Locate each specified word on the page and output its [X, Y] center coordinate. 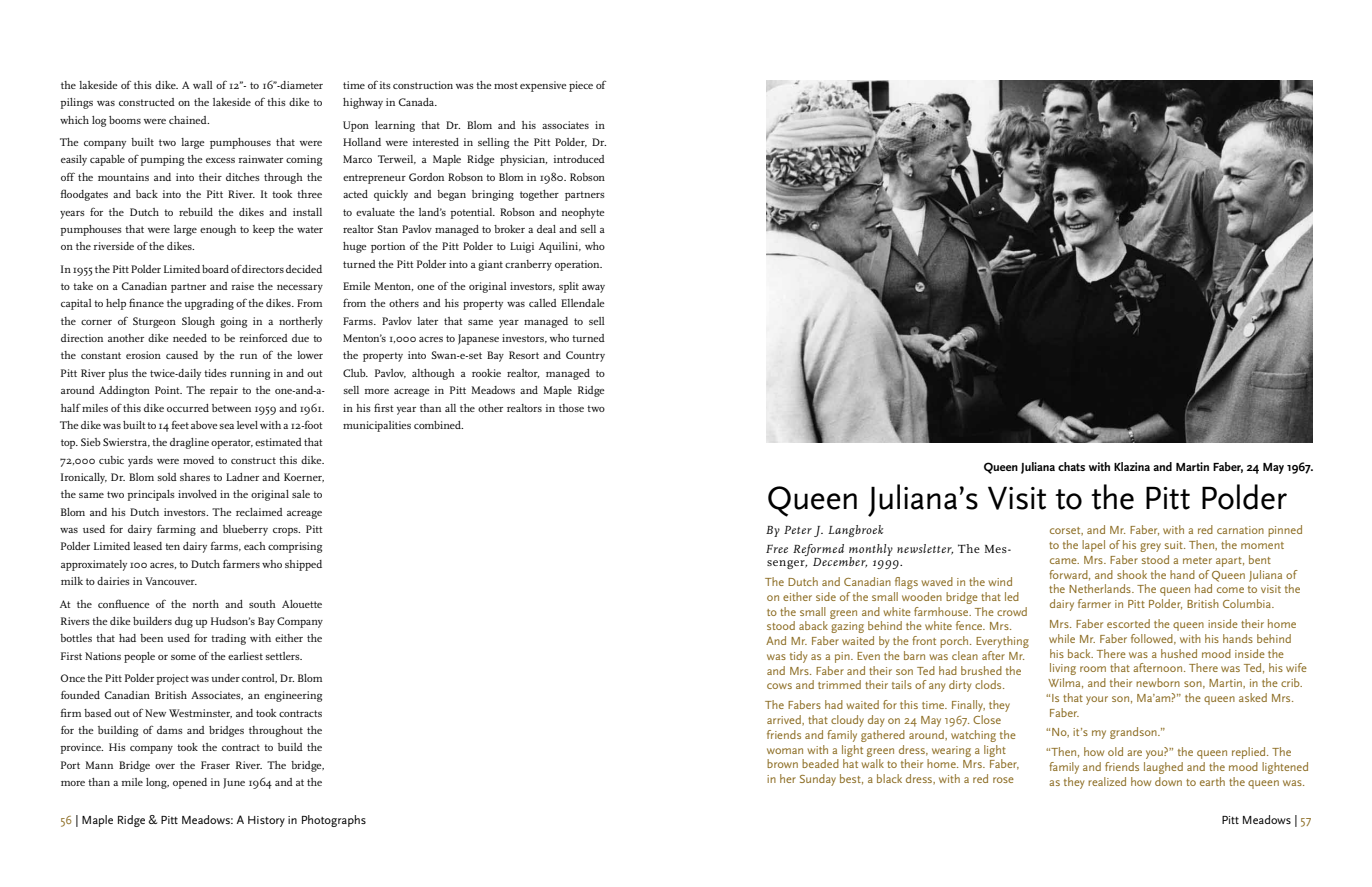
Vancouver [171, 581]
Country [585, 356]
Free [777, 548]
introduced [579, 159]
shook [1132, 574]
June [234, 783]
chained [189, 120]
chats [1071, 466]
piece [581, 86]
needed [190, 338]
